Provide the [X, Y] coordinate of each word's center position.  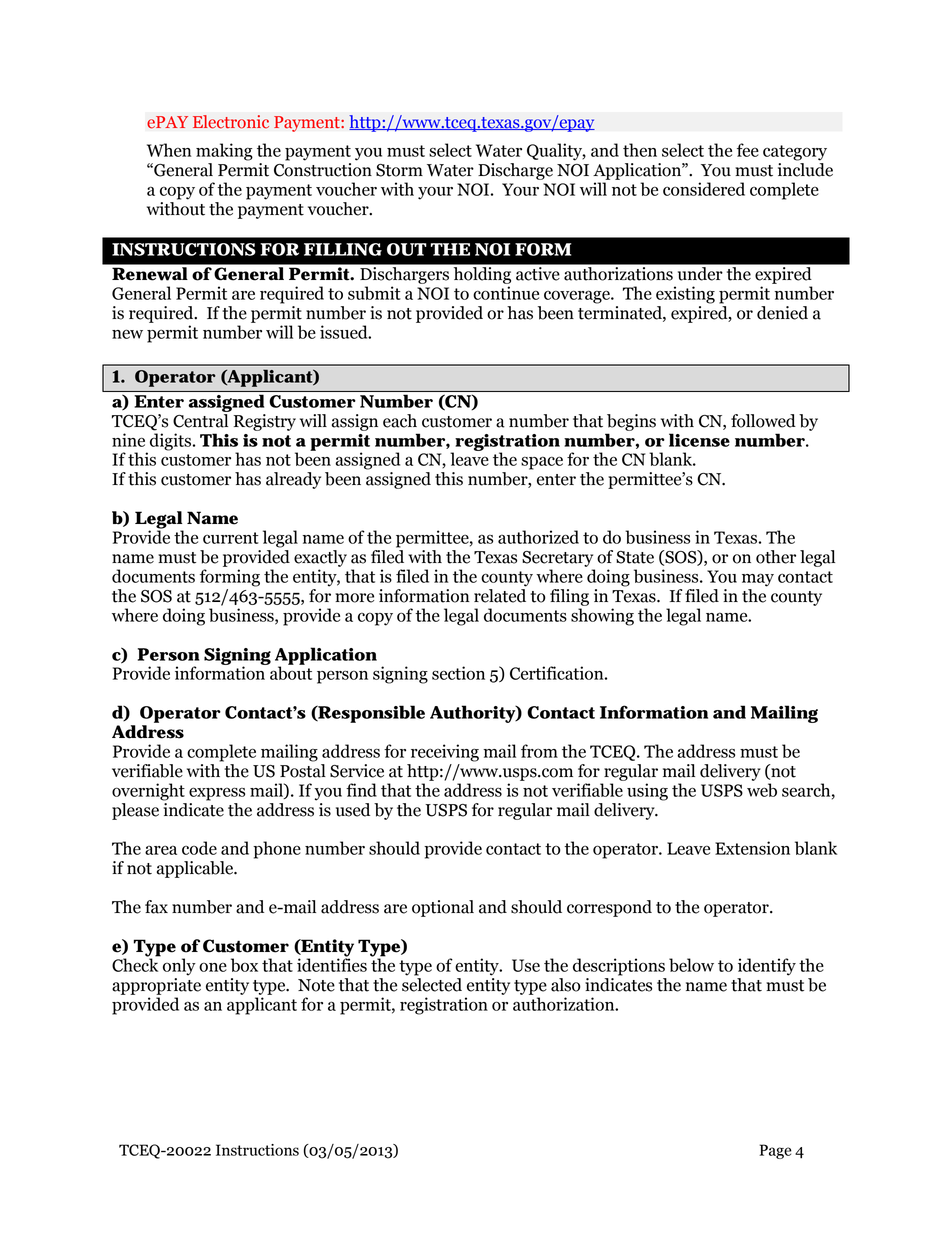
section [458, 673]
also [566, 985]
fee [748, 150]
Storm [399, 170]
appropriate [156, 985]
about [290, 672]
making [224, 152]
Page [775, 1151]
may [758, 580]
